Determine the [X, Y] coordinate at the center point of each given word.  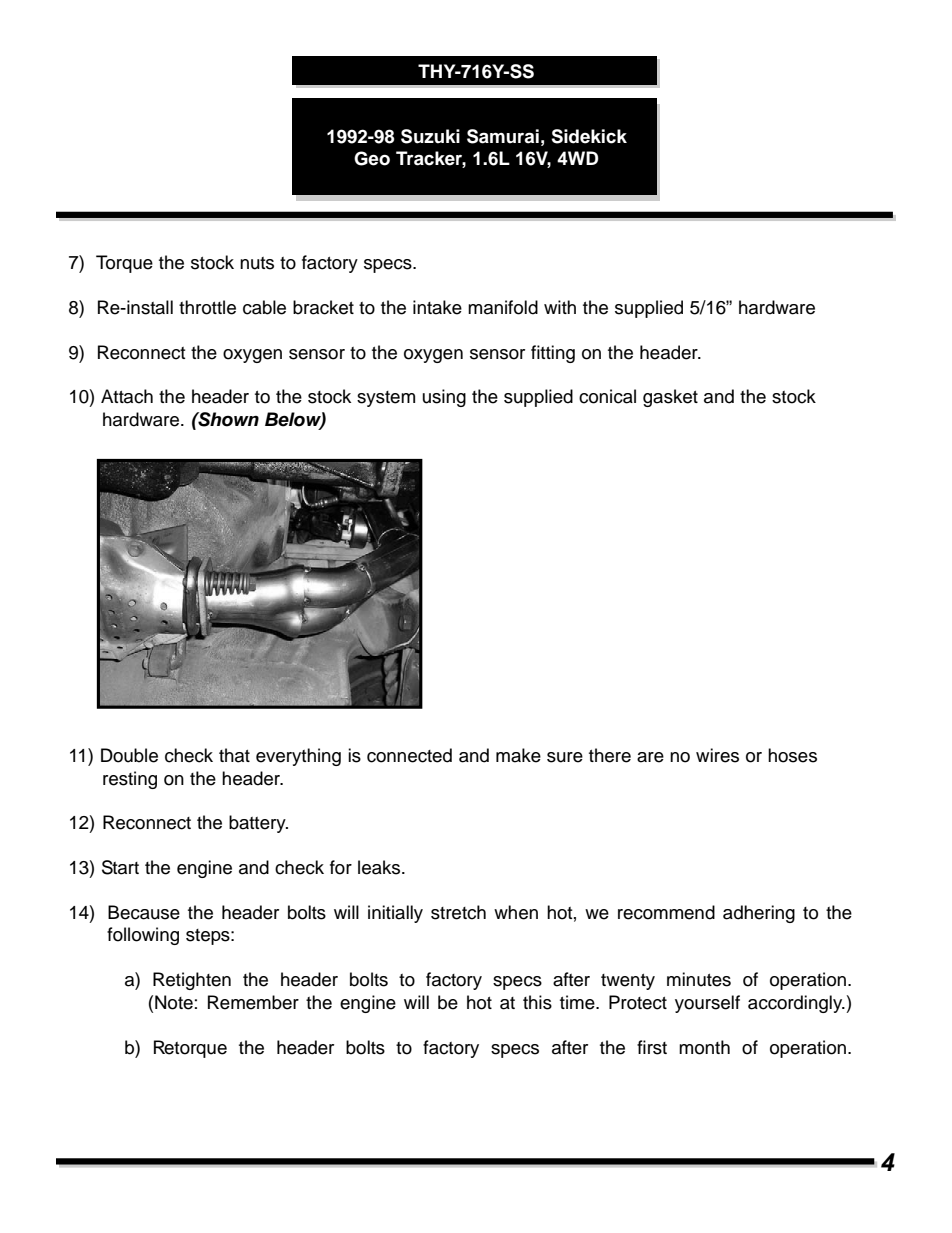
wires [717, 755]
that [234, 755]
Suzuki [430, 136]
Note [174, 1002]
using [444, 398]
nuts [257, 263]
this [537, 1002]
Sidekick [589, 136]
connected [409, 755]
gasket [670, 398]
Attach [127, 396]
